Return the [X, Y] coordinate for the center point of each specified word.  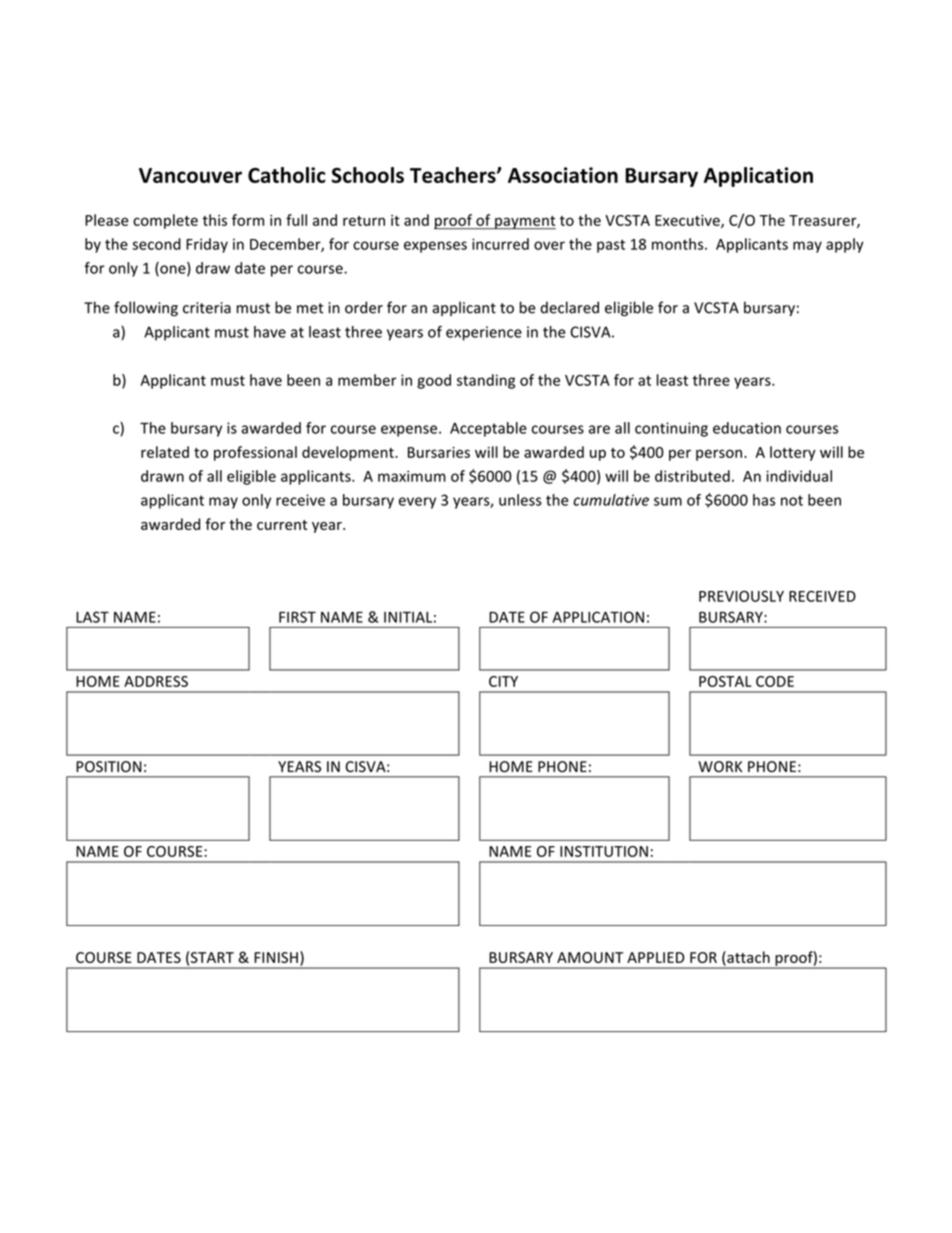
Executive [688, 221]
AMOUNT [590, 957]
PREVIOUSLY [741, 596]
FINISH [276, 957]
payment [524, 222]
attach [747, 957]
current [282, 525]
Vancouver [190, 175]
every [417, 503]
